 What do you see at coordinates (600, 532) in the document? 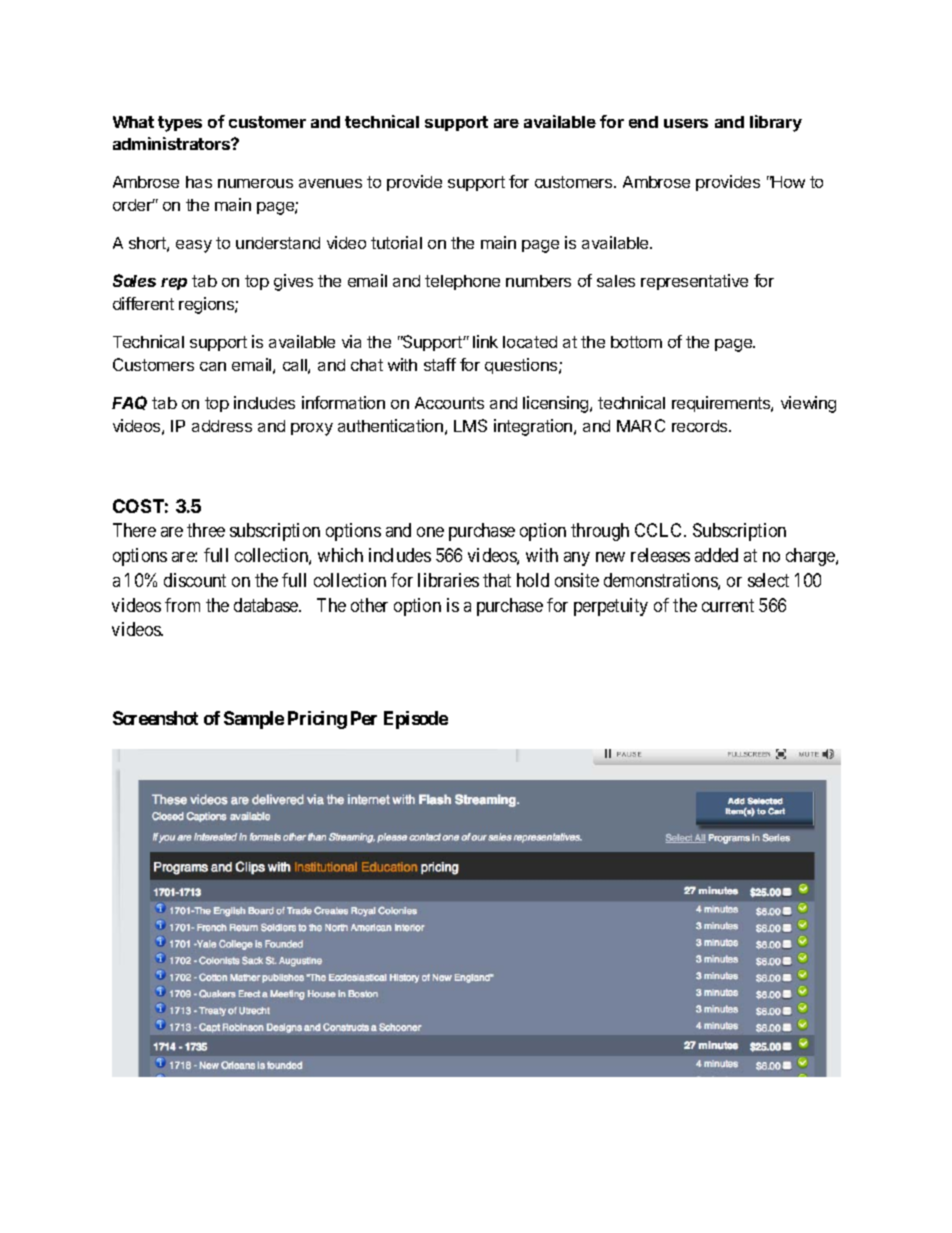
I see `through` at bounding box center [600, 532].
